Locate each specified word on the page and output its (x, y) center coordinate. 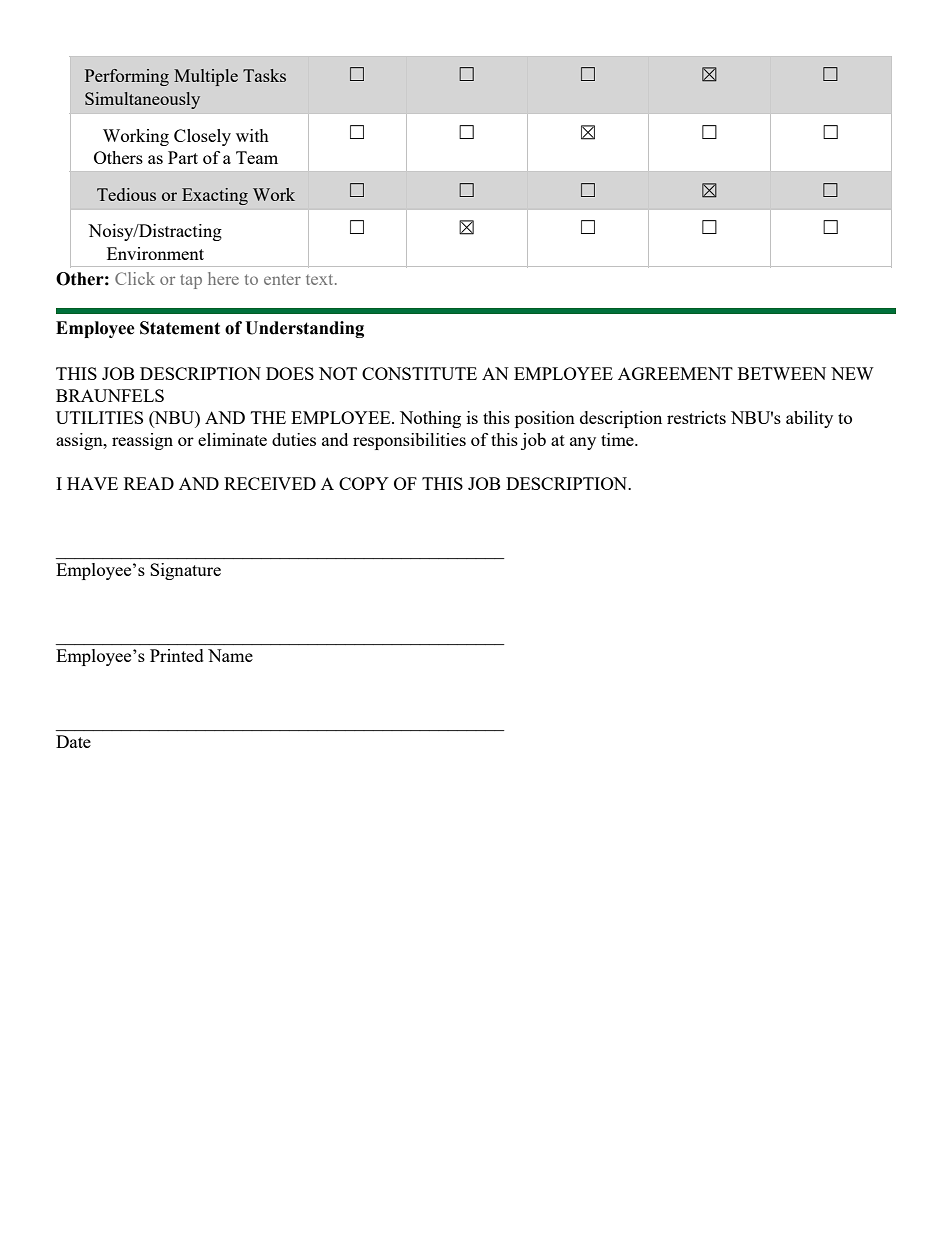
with (252, 135)
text (321, 279)
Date (73, 741)
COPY (364, 483)
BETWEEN (782, 373)
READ (149, 483)
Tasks (264, 75)
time (618, 439)
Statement (180, 328)
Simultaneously (142, 100)
